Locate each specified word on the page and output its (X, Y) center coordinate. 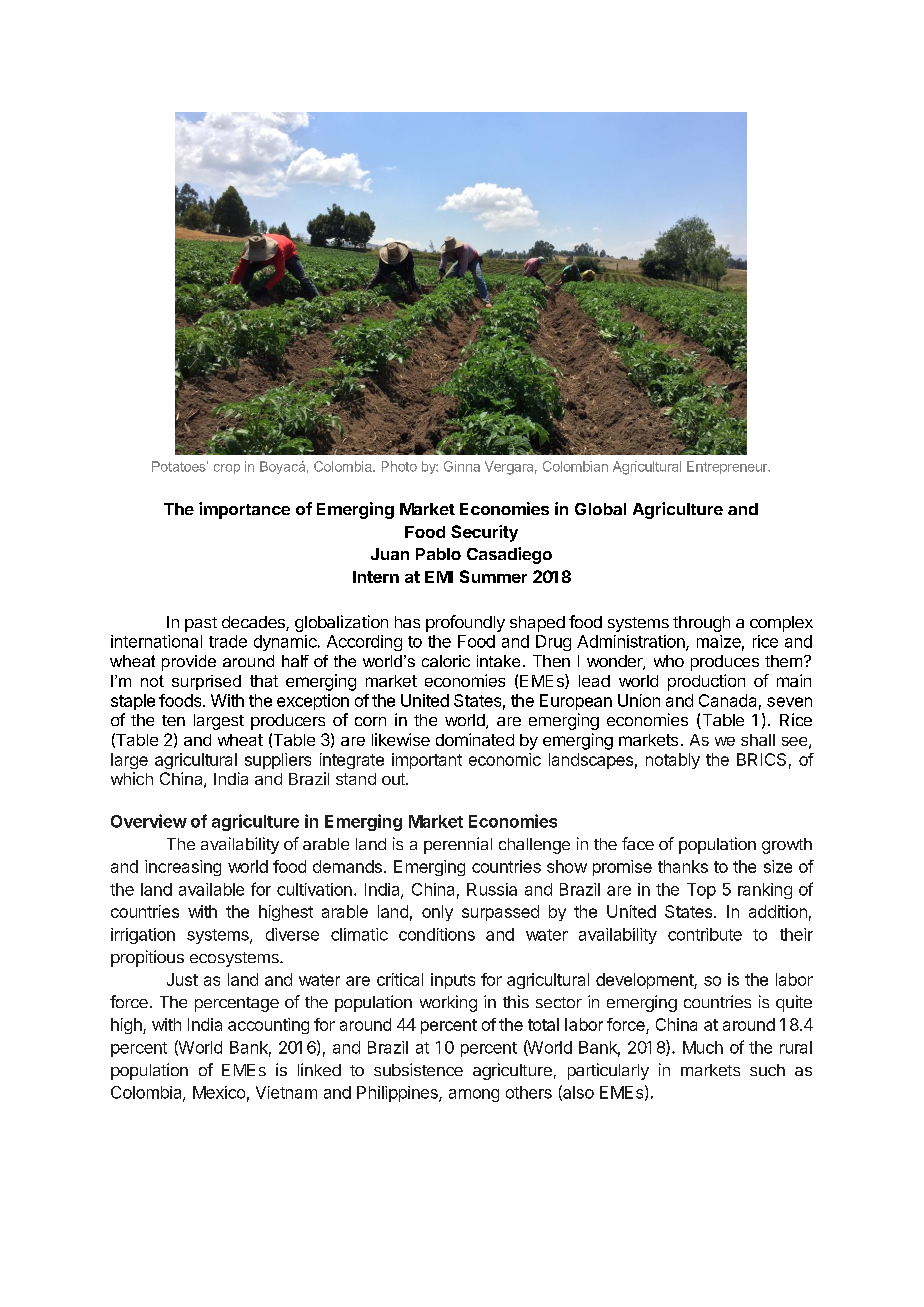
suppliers (278, 761)
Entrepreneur (728, 467)
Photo (399, 466)
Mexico (219, 1092)
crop (227, 469)
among (474, 1095)
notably (673, 761)
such (767, 1070)
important (427, 761)
